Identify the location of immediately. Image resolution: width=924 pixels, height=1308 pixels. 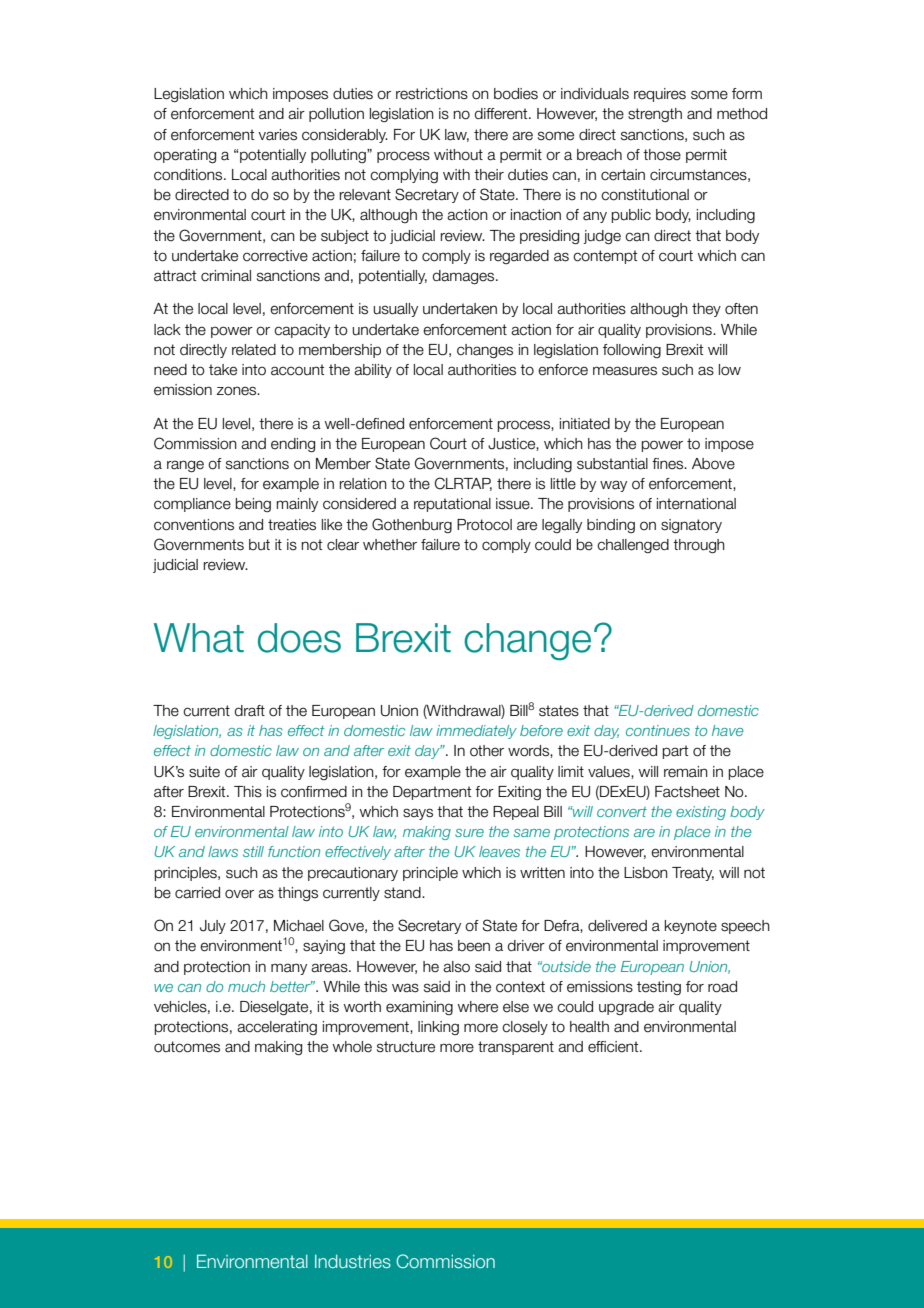
(476, 732).
